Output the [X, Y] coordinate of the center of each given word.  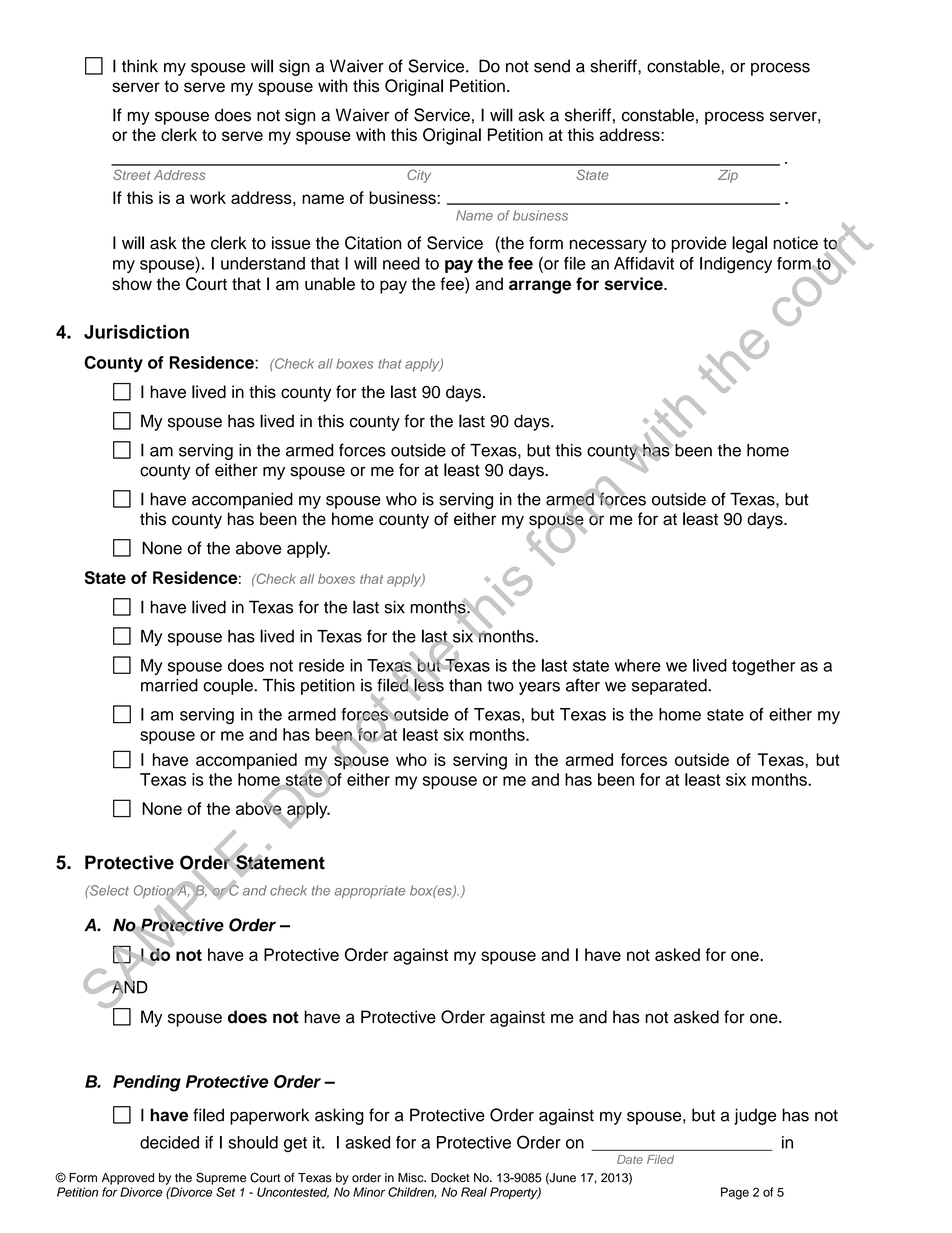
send [552, 66]
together [763, 667]
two [500, 686]
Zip [728, 176]
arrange [540, 287]
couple [229, 686]
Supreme [221, 1178]
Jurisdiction [136, 332]
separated [670, 687]
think [140, 66]
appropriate [369, 891]
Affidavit [644, 263]
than [465, 685]
